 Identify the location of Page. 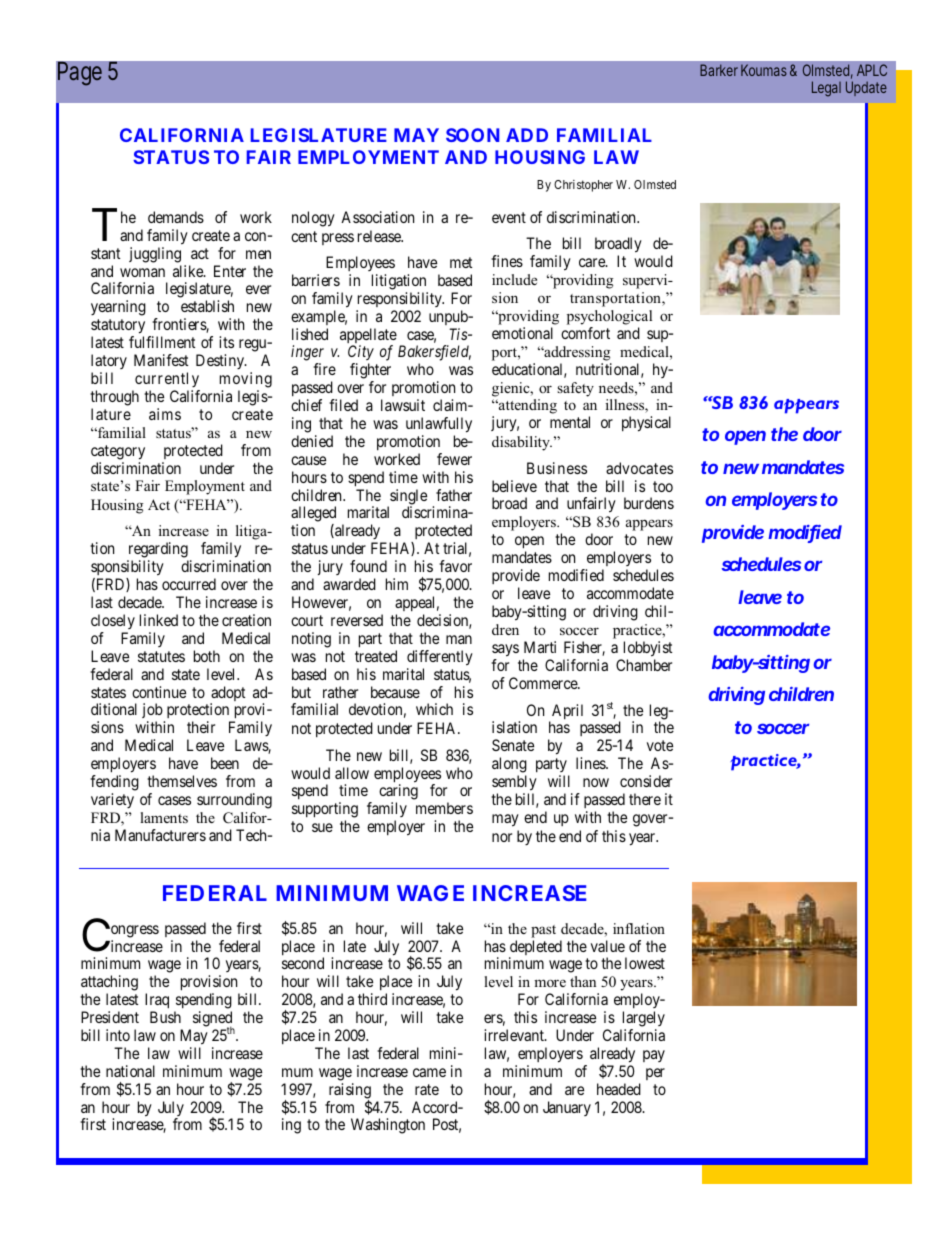
(80, 73).
